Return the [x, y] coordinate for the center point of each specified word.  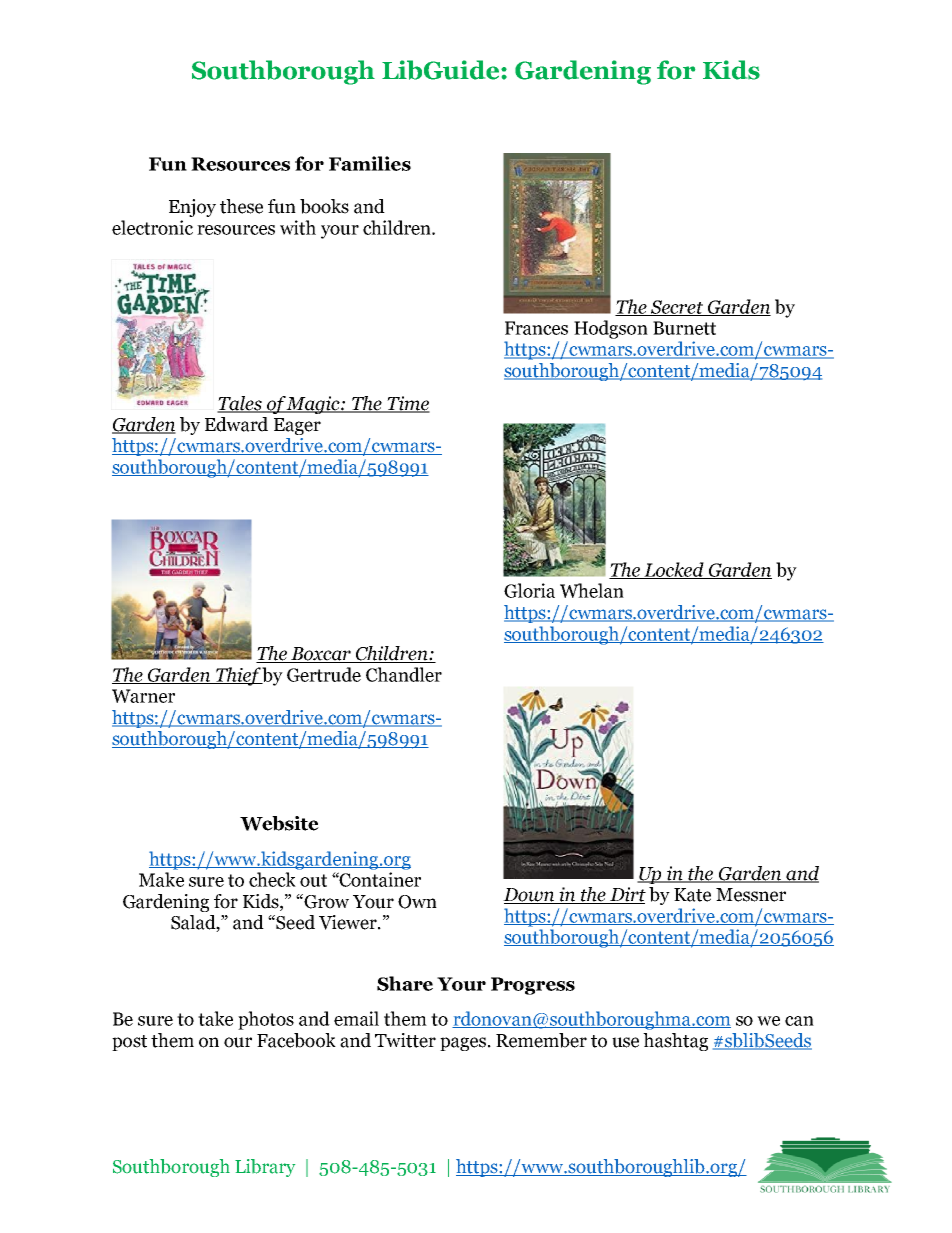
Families [370, 163]
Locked [674, 570]
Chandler [404, 674]
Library [265, 1168]
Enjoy [192, 208]
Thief [238, 676]
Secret [677, 308]
